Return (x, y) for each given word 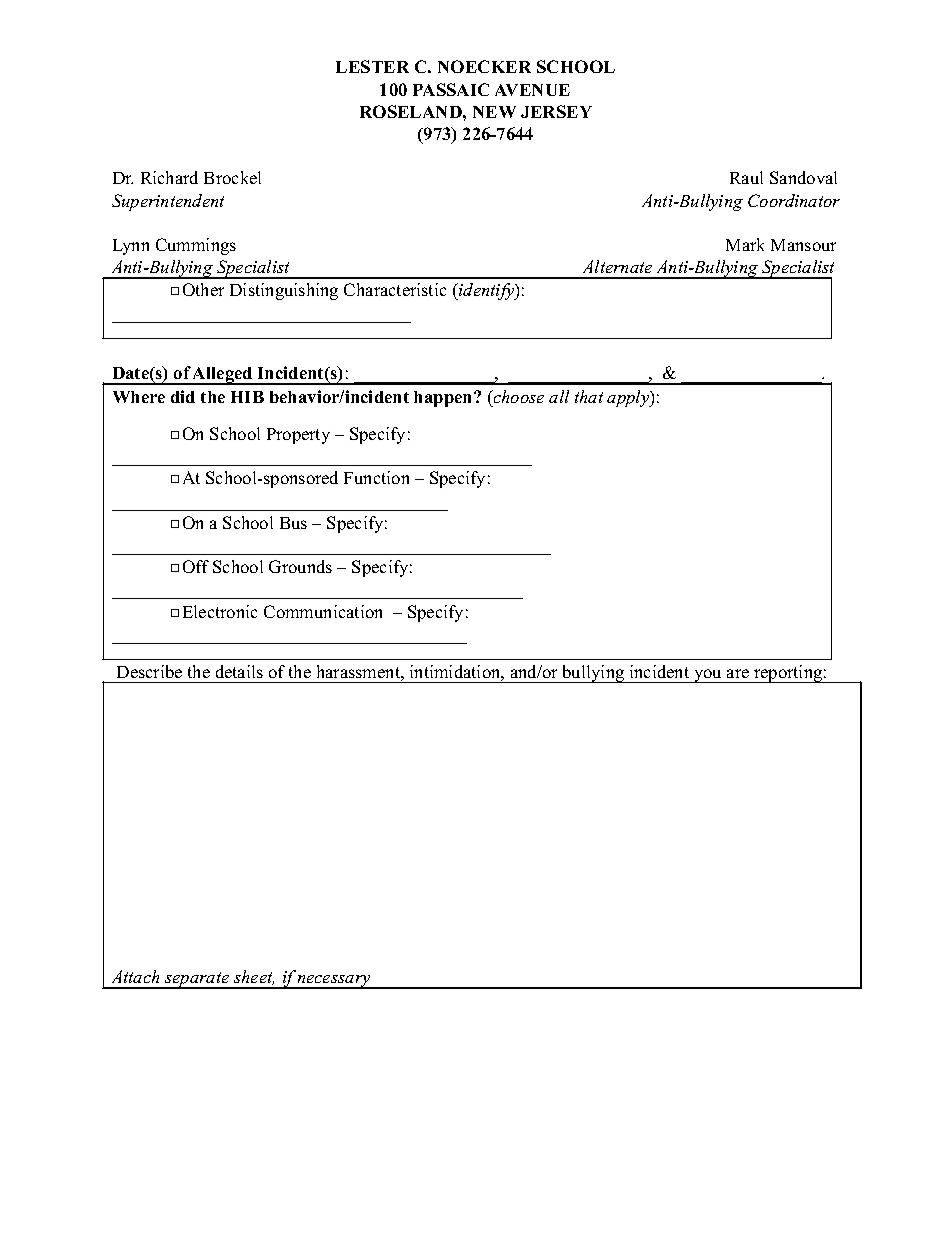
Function (376, 477)
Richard (169, 177)
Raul (746, 177)
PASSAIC (451, 89)
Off (196, 566)
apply (629, 398)
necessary (334, 982)
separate (197, 980)
